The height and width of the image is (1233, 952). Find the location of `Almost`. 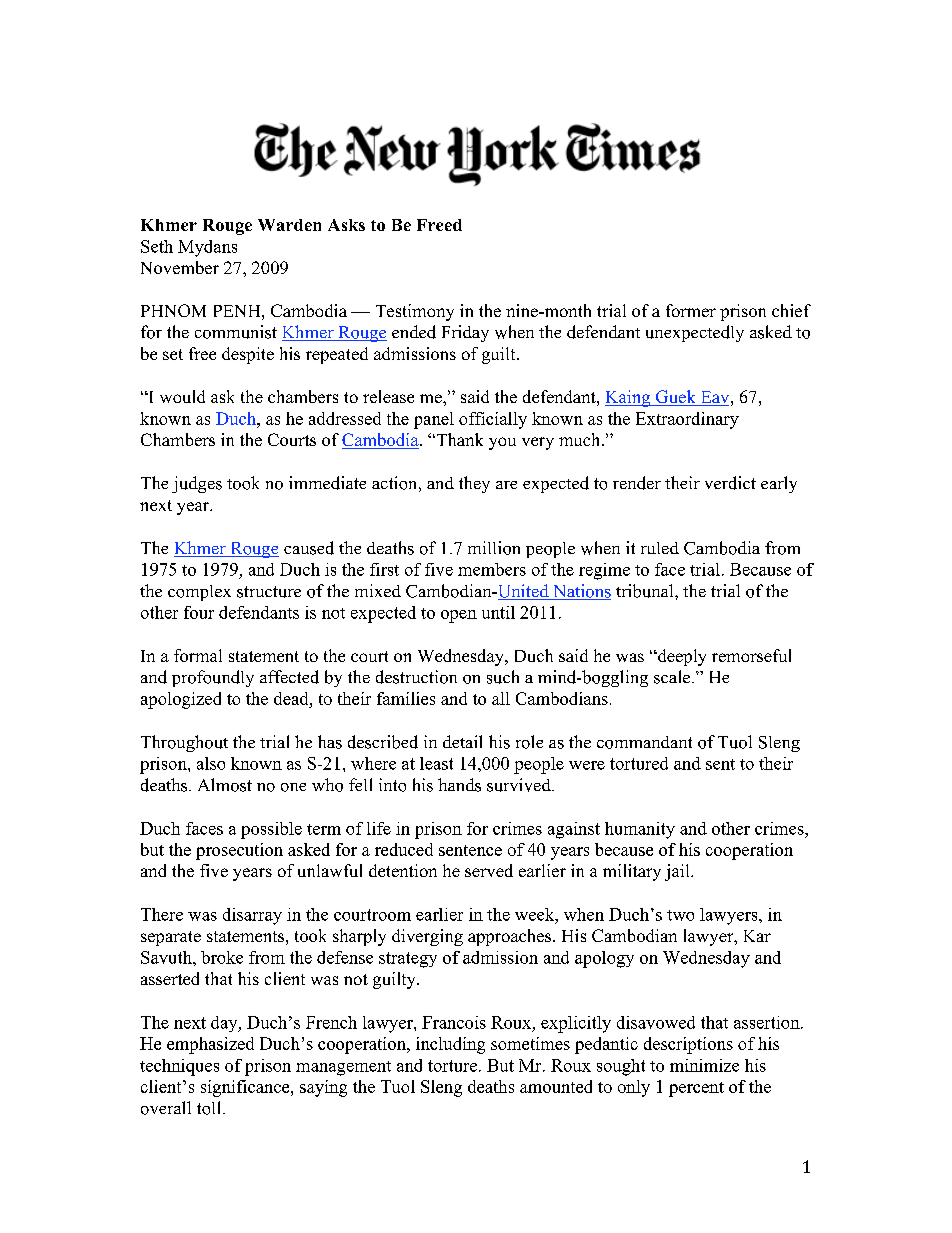

Almost is located at coordinates (225, 785).
